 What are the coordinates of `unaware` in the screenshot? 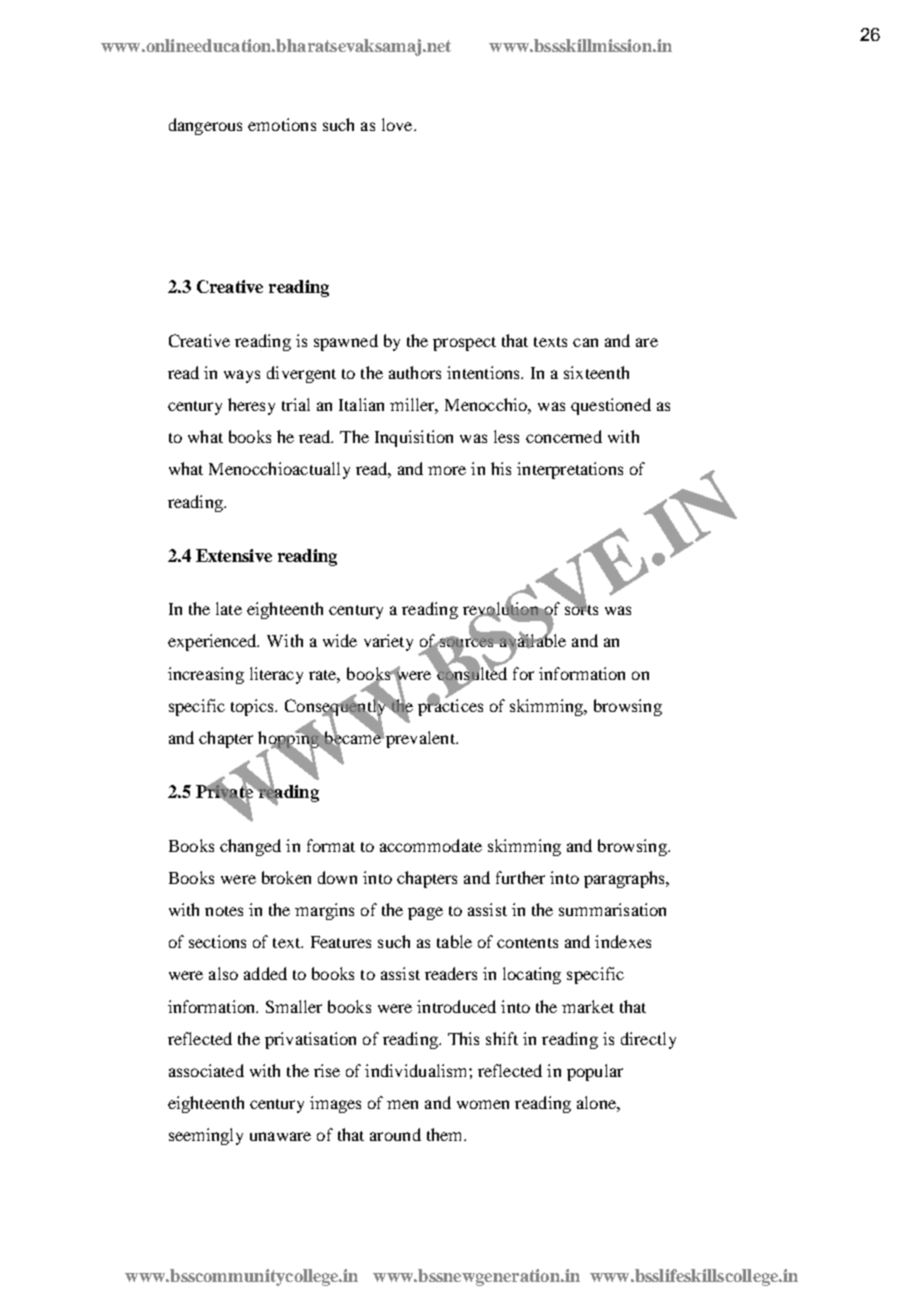 It's located at (280, 1136).
